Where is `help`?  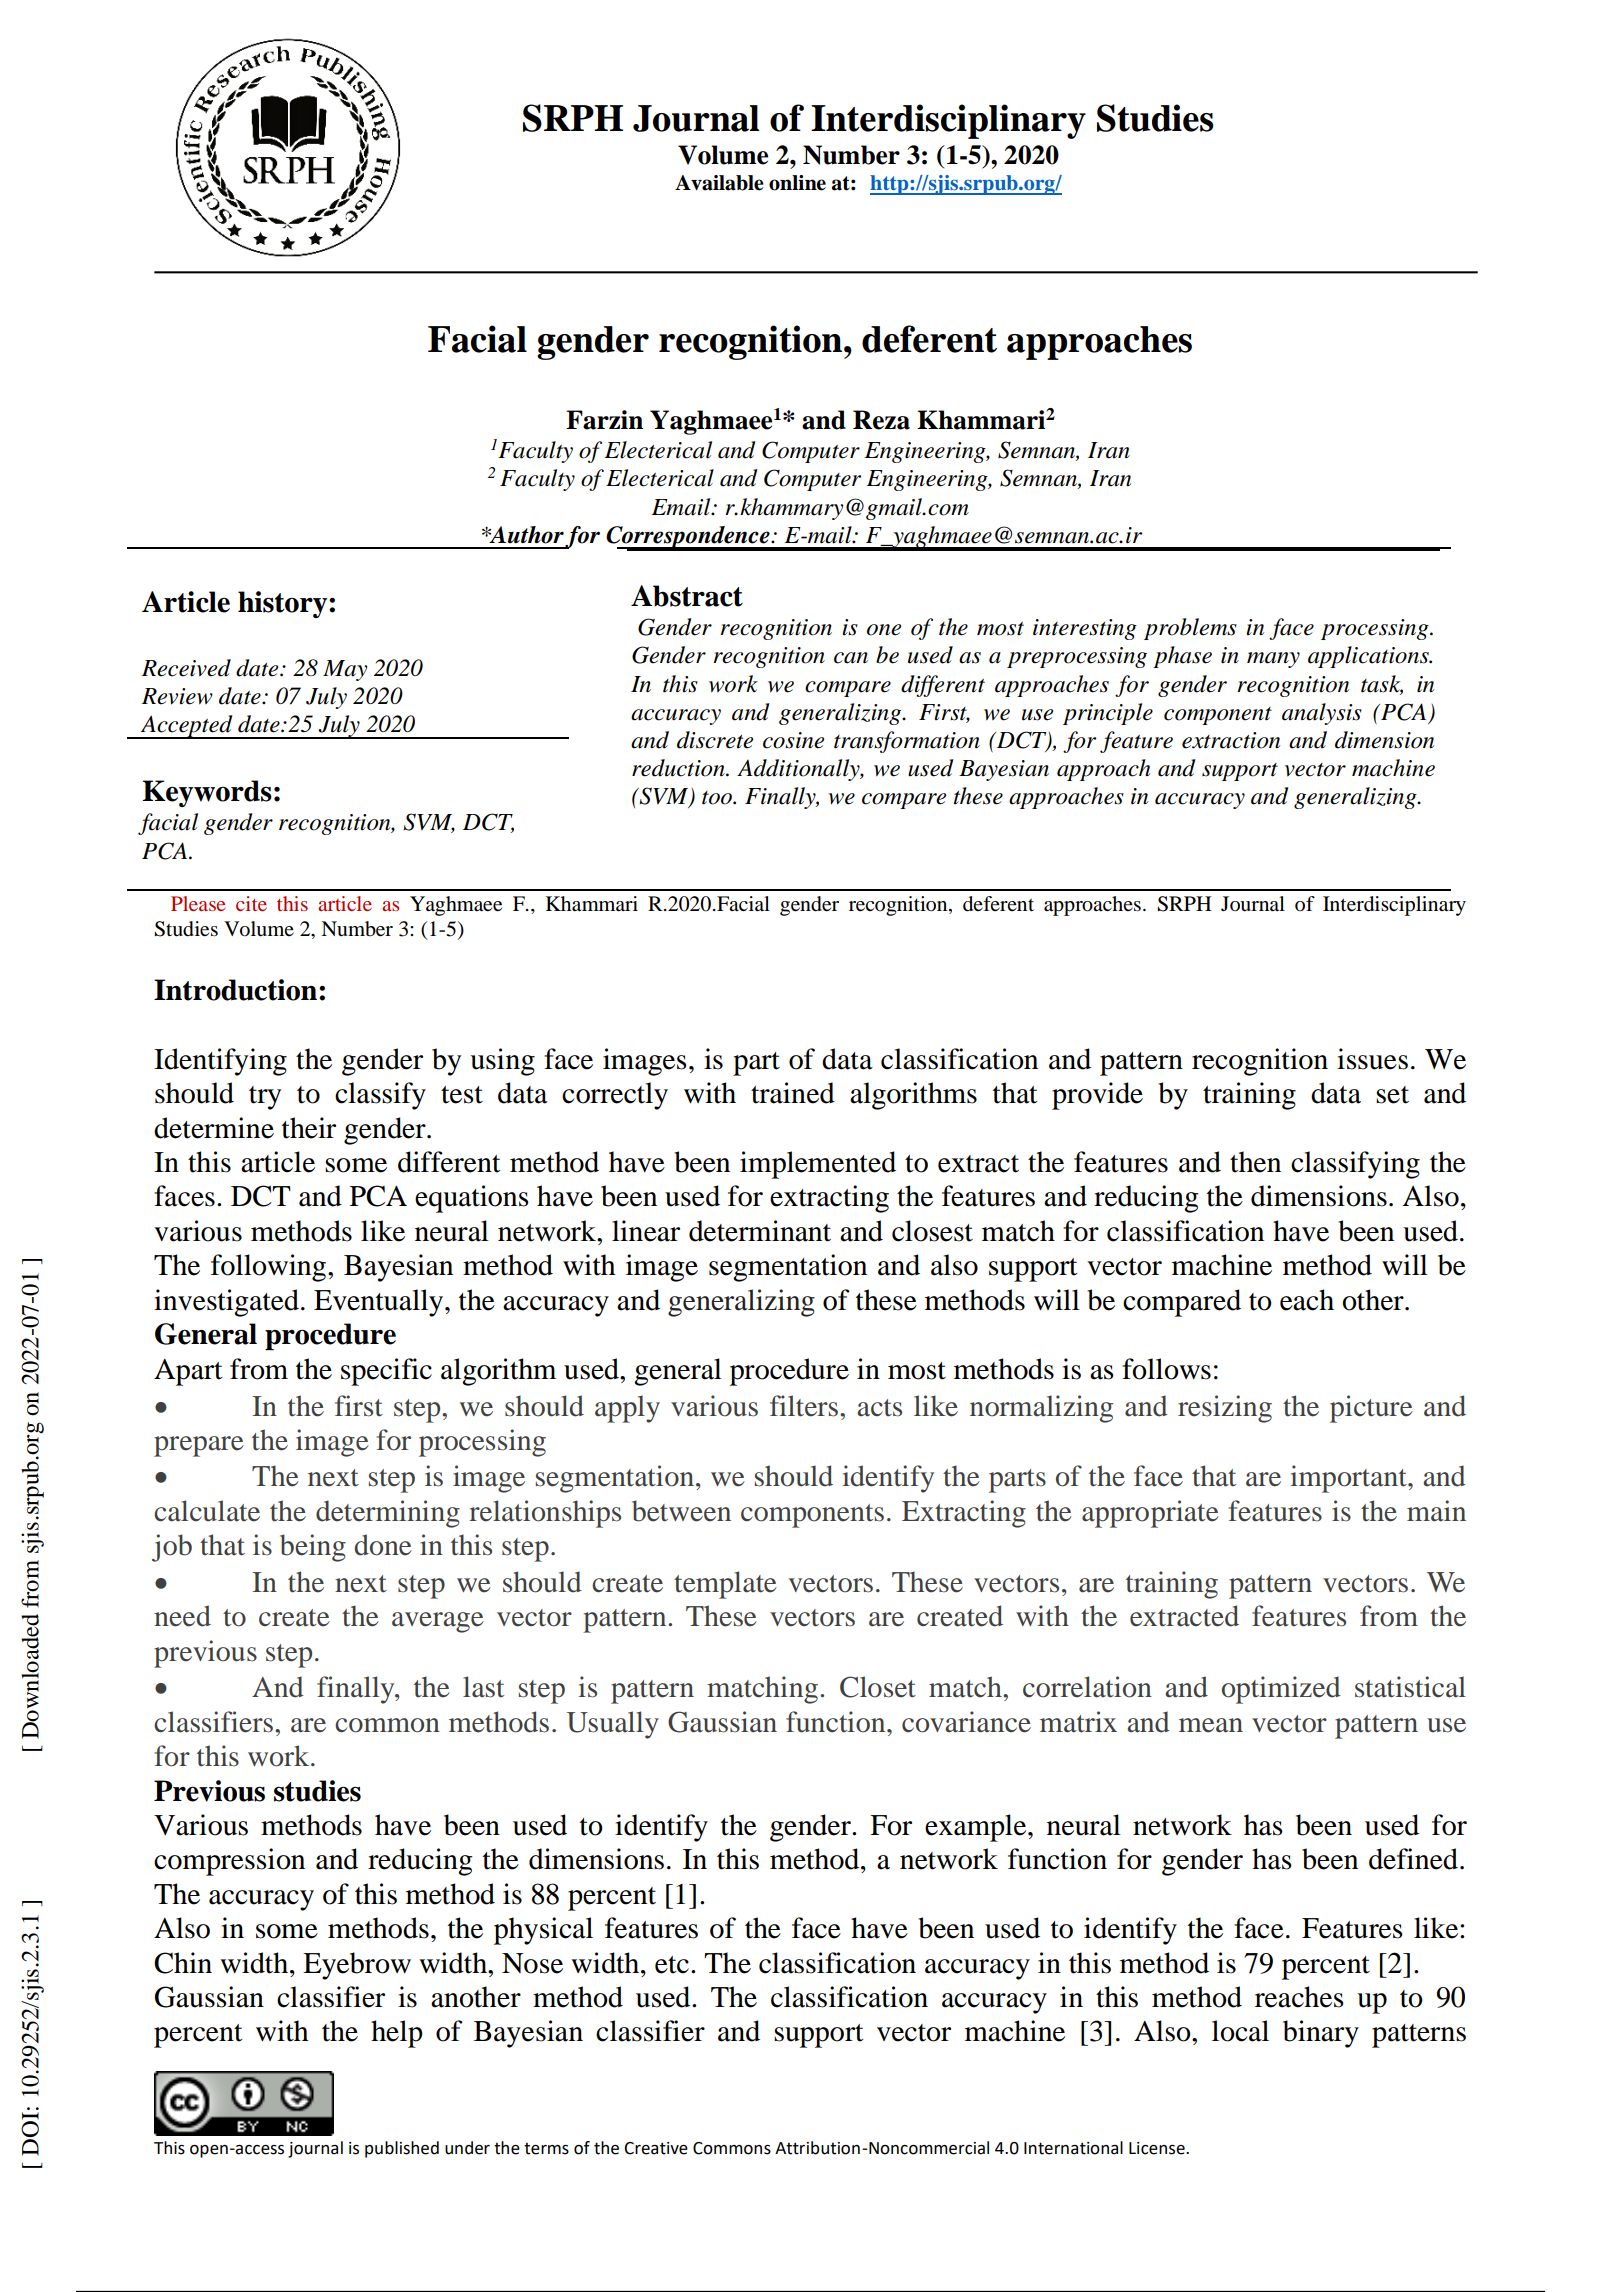
help is located at coordinates (397, 2034).
